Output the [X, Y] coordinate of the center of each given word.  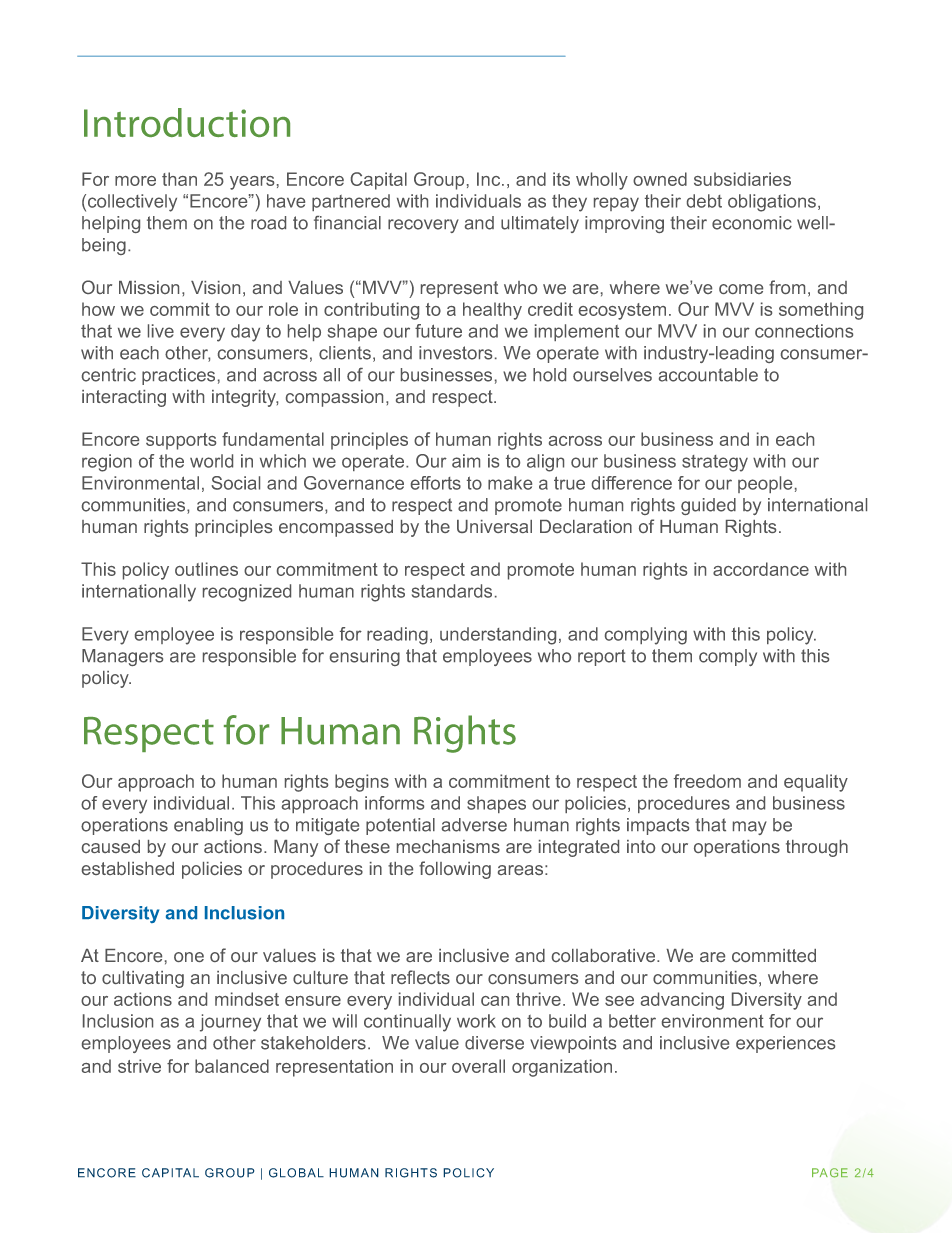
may [750, 828]
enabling [208, 826]
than [179, 179]
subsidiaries [742, 179]
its [561, 179]
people [765, 484]
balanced [232, 1066]
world [211, 461]
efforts [436, 483]
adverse [474, 825]
